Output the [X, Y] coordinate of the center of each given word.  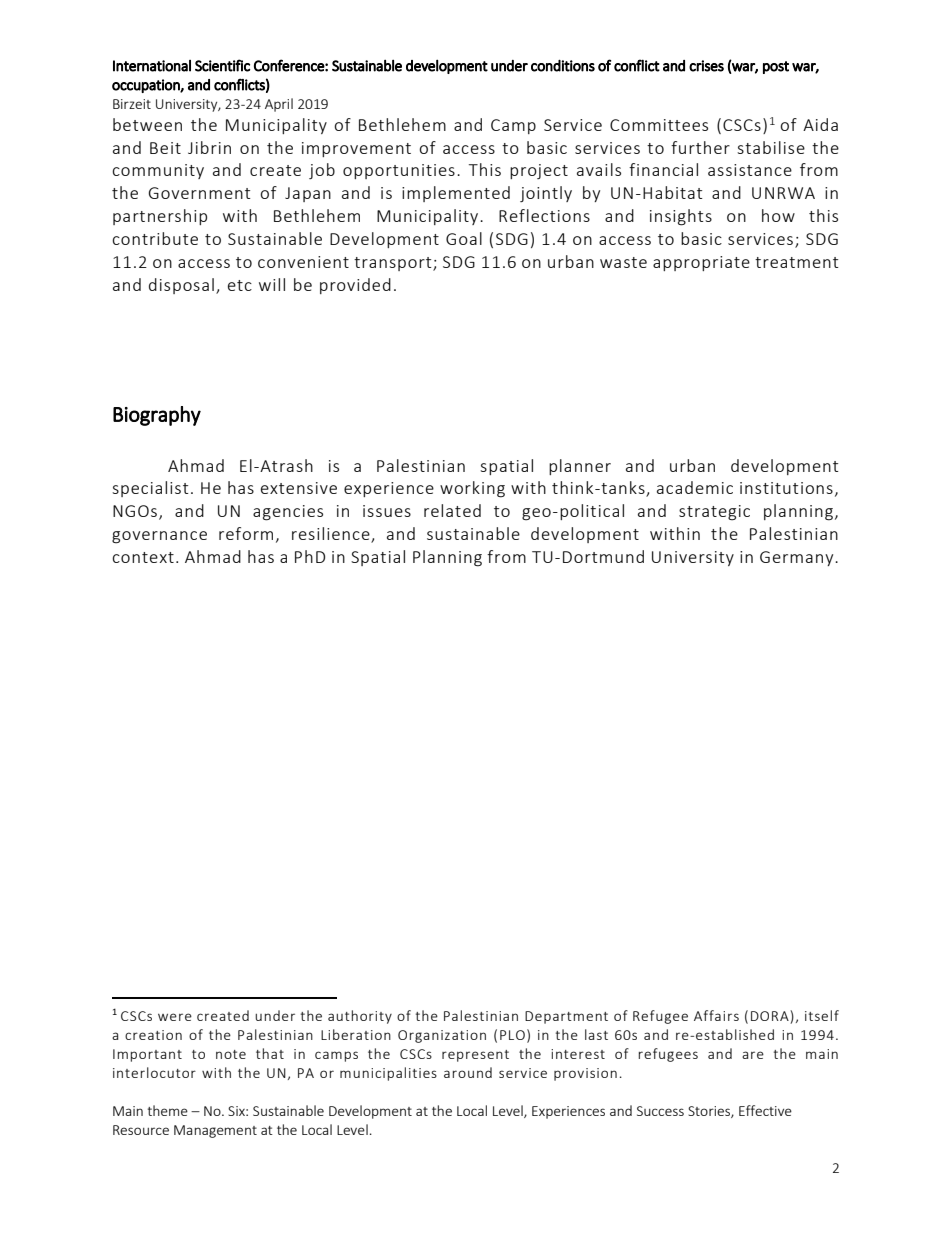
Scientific [222, 65]
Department [566, 1017]
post [776, 67]
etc [240, 285]
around [468, 1072]
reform [246, 533]
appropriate [701, 263]
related [452, 510]
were [175, 1017]
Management [215, 1131]
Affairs [716, 1015]
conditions [563, 65]
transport [394, 264]
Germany [798, 558]
